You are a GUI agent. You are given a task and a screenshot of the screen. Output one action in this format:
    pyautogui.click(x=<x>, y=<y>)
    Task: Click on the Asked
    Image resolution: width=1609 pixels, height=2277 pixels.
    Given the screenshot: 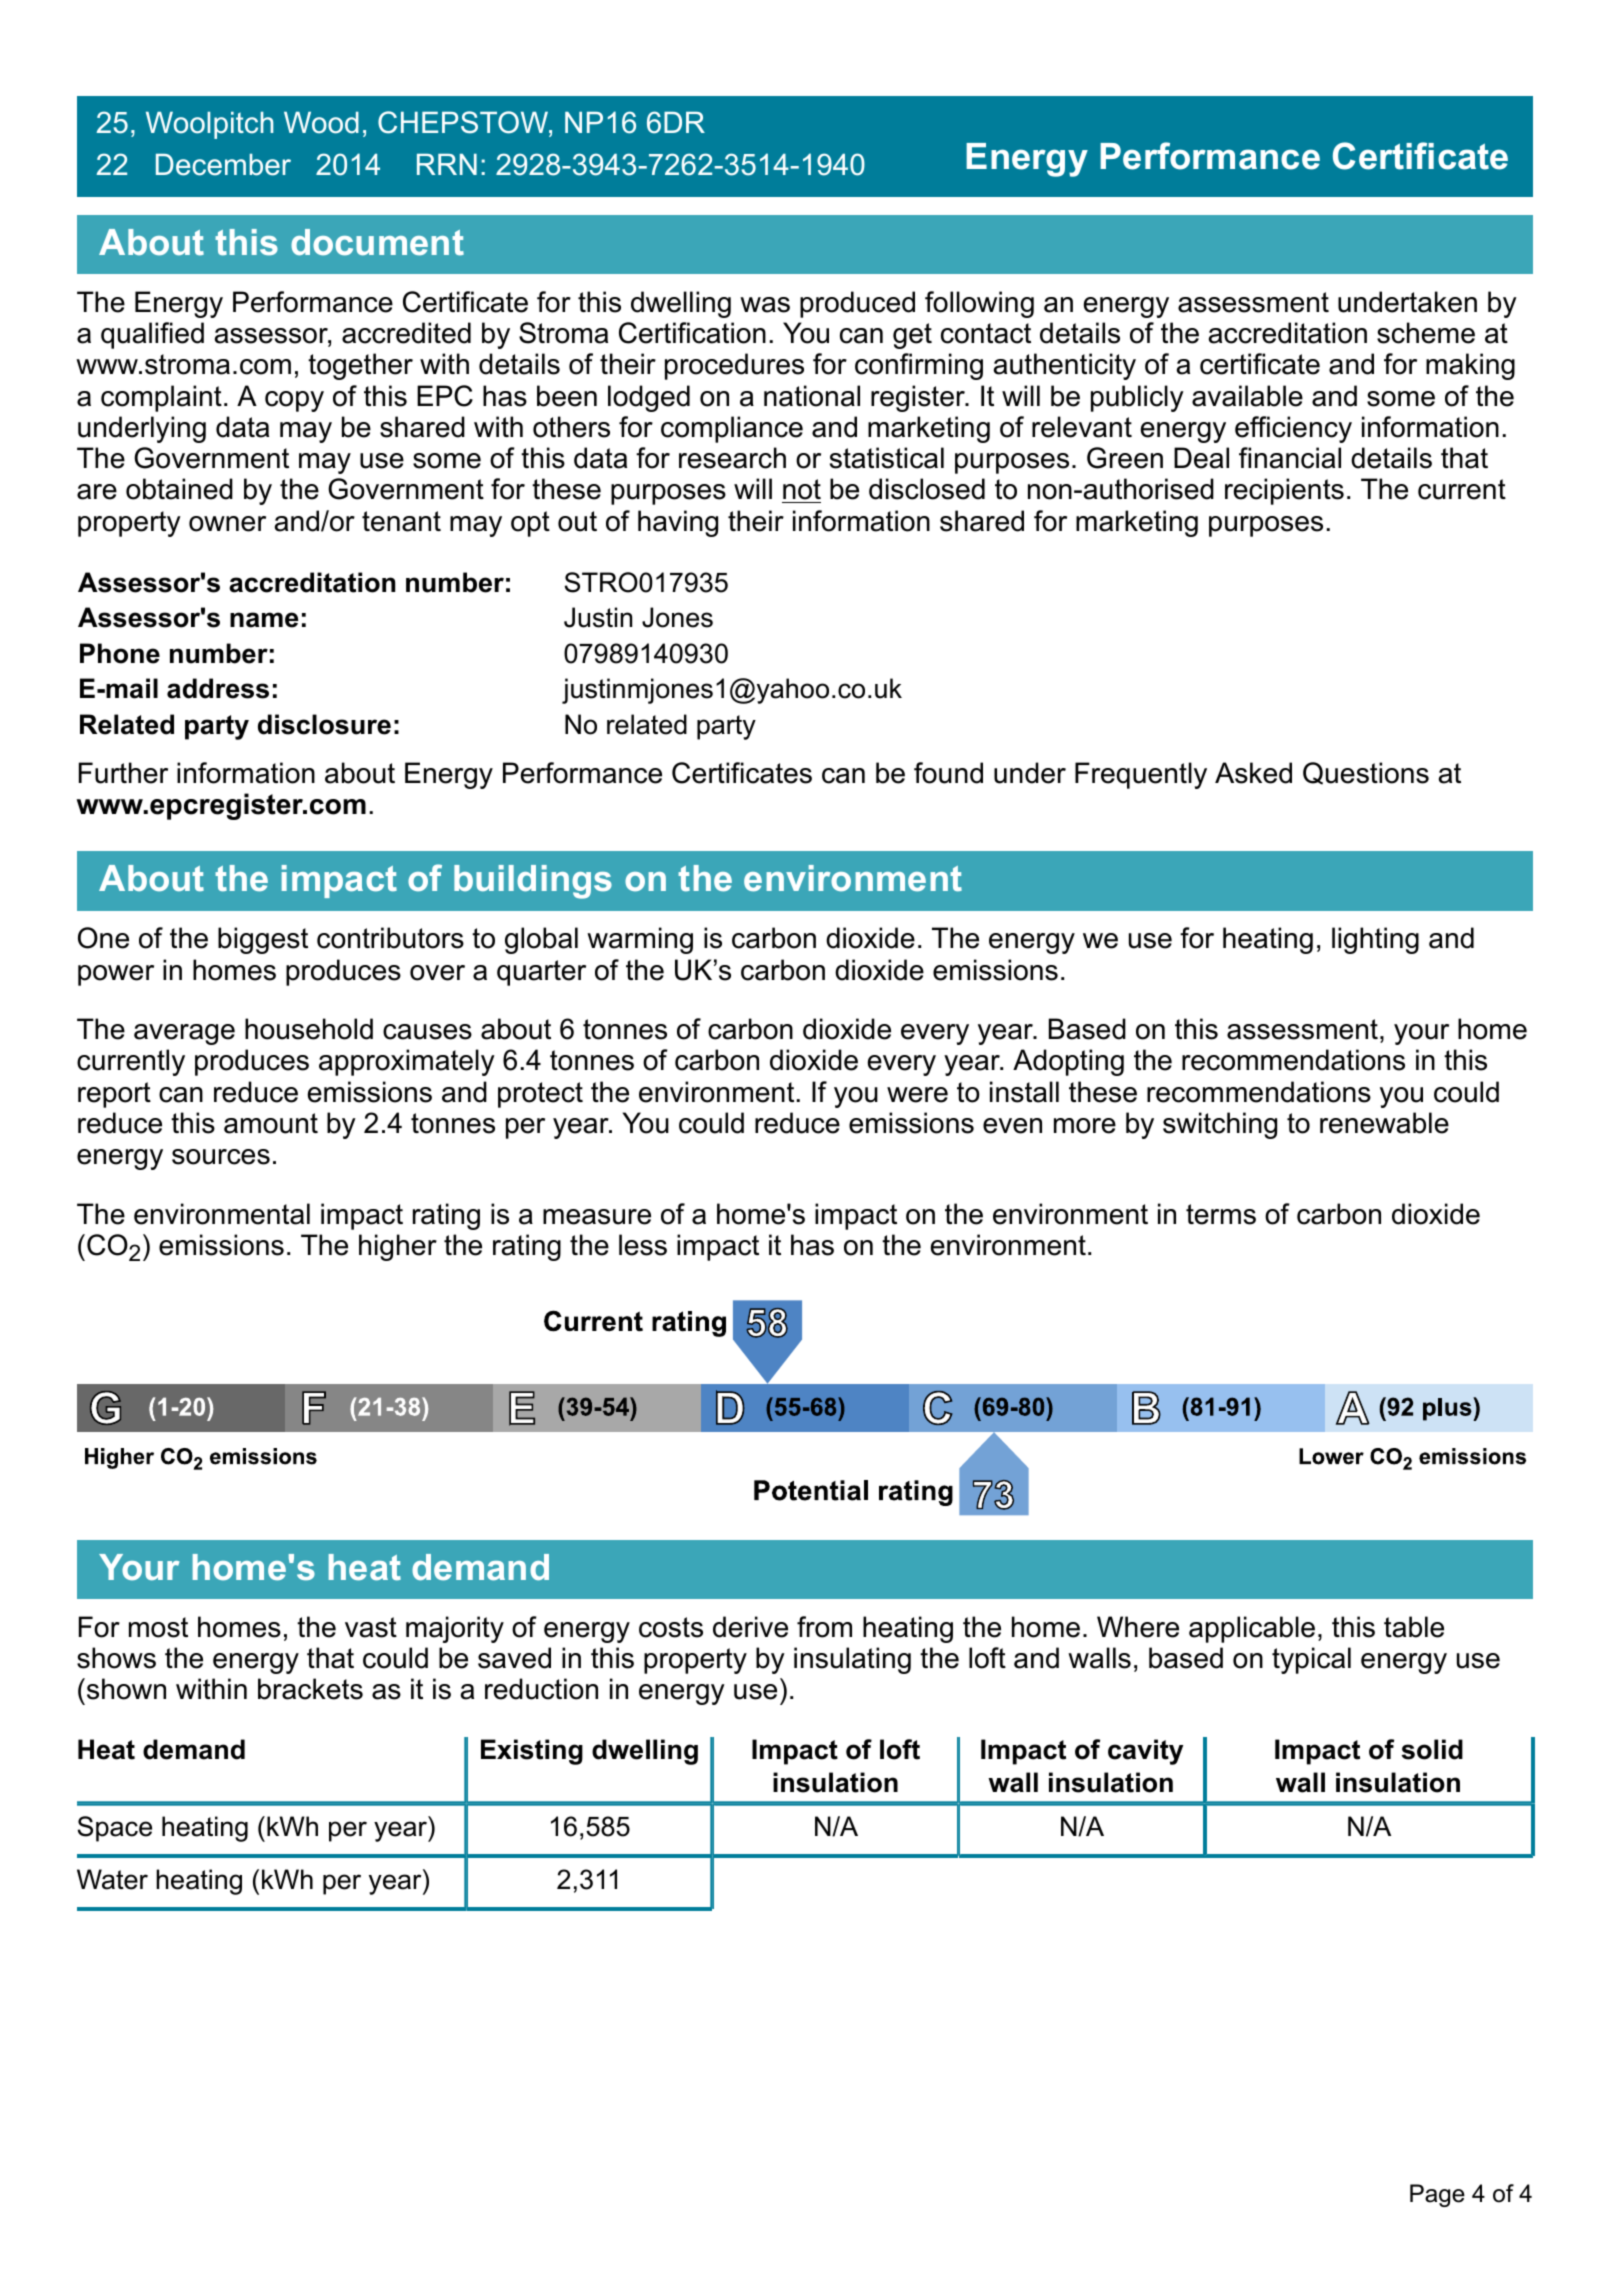 What is the action you would take?
    pyautogui.click(x=1253, y=773)
